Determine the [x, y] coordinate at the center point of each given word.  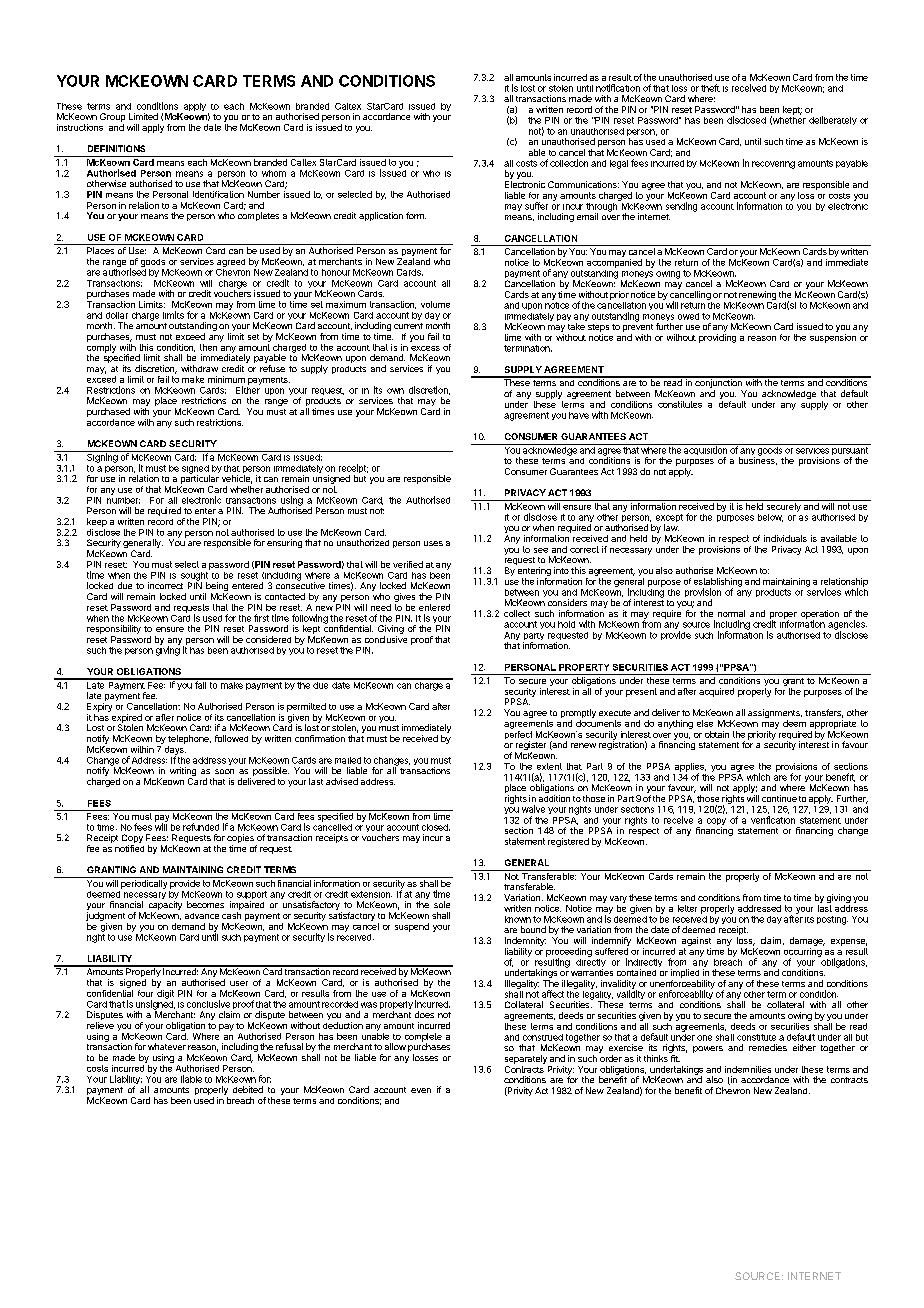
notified [129, 848]
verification [773, 820]
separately [526, 1059]
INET [803, 1276]
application [381, 216]
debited [248, 1089]
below [770, 518]
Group [112, 117]
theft [710, 88]
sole [442, 904]
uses [433, 543]
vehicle [237, 479]
